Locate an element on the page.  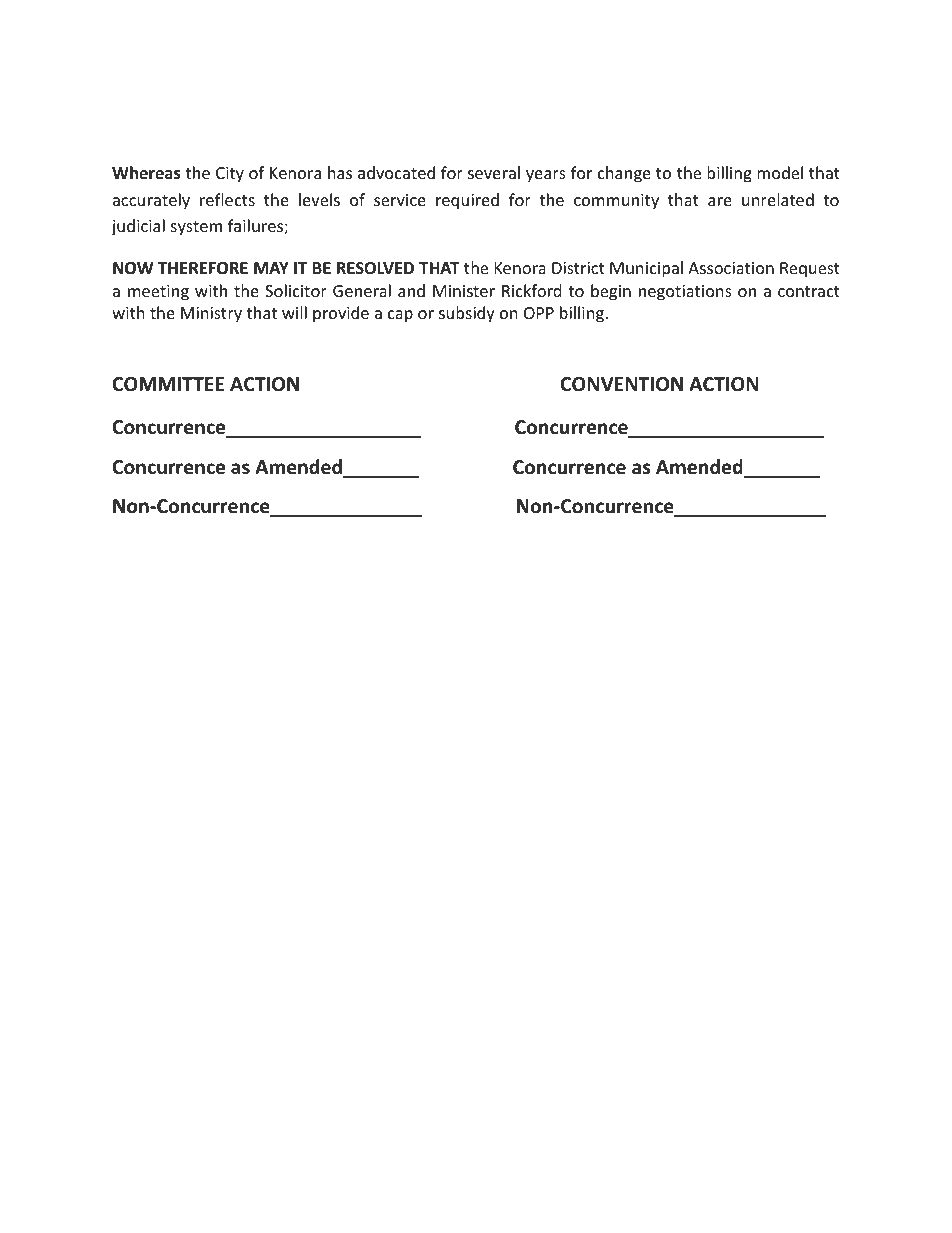
COMMITTEE is located at coordinates (168, 384).
